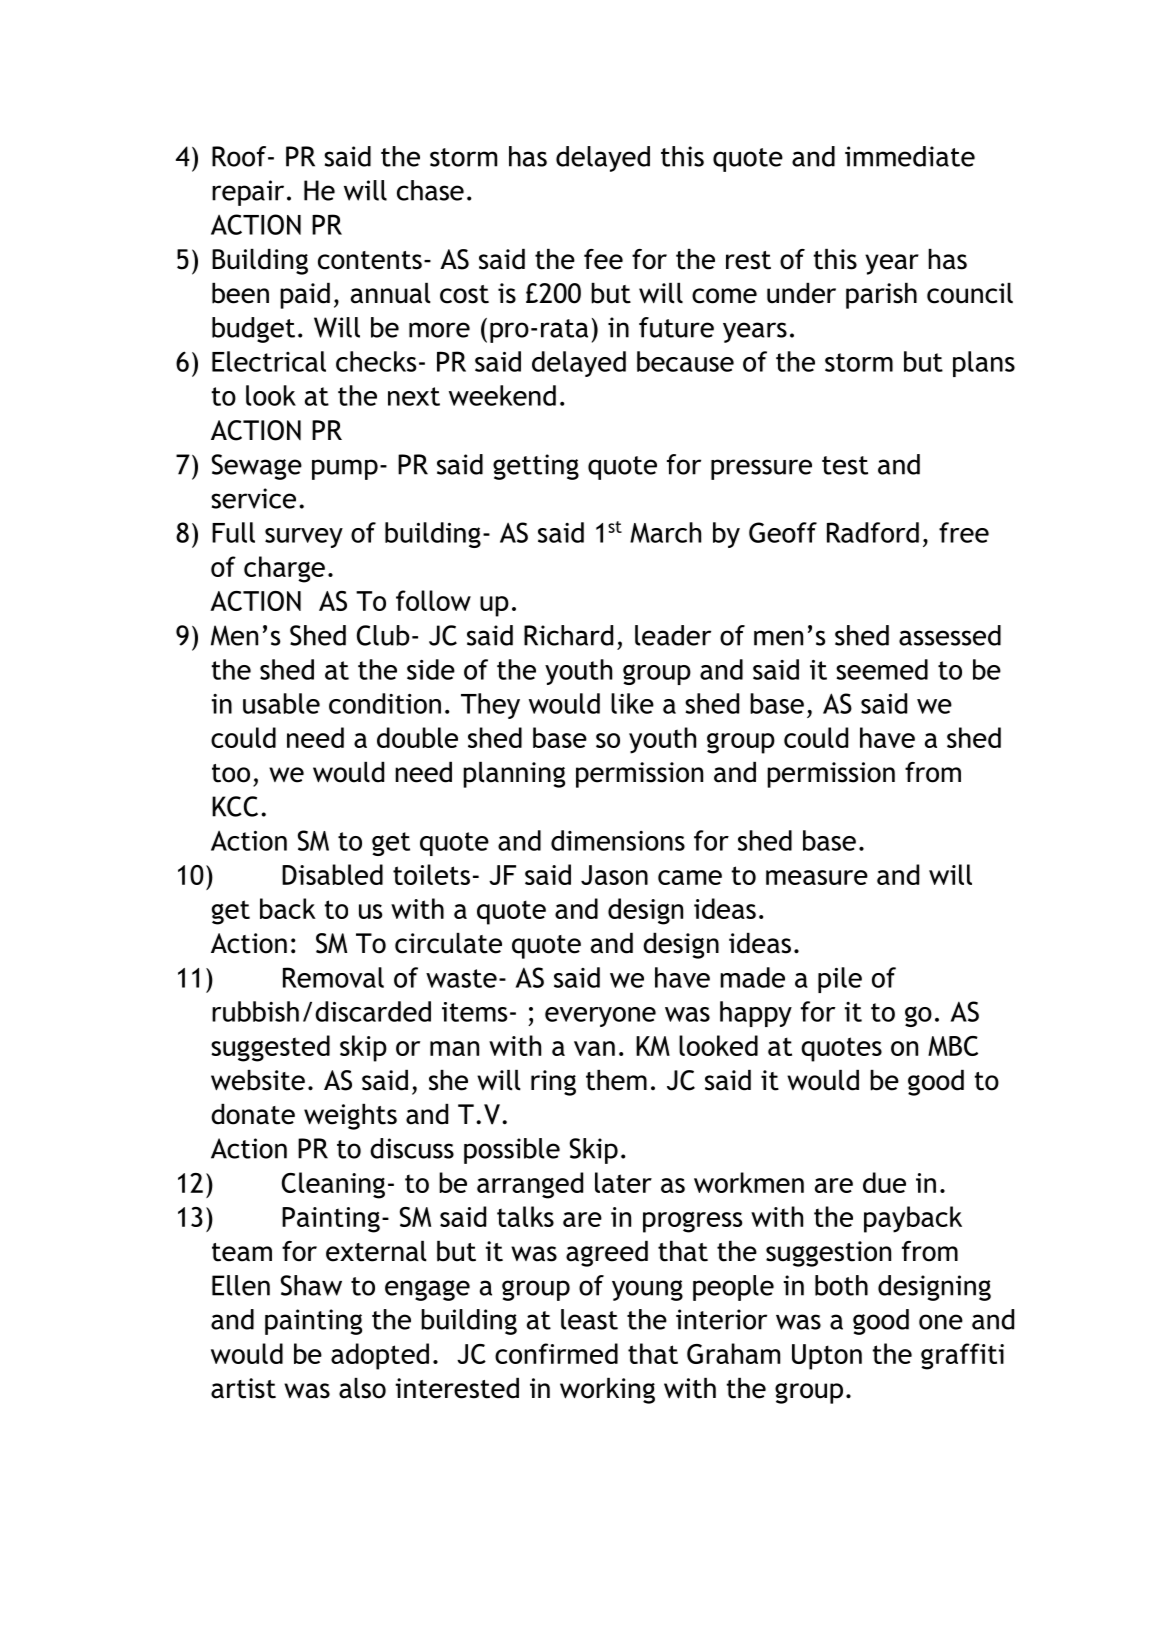 The width and height of the screenshot is (1161, 1642). I want to click on adopted, so click(380, 1356).
